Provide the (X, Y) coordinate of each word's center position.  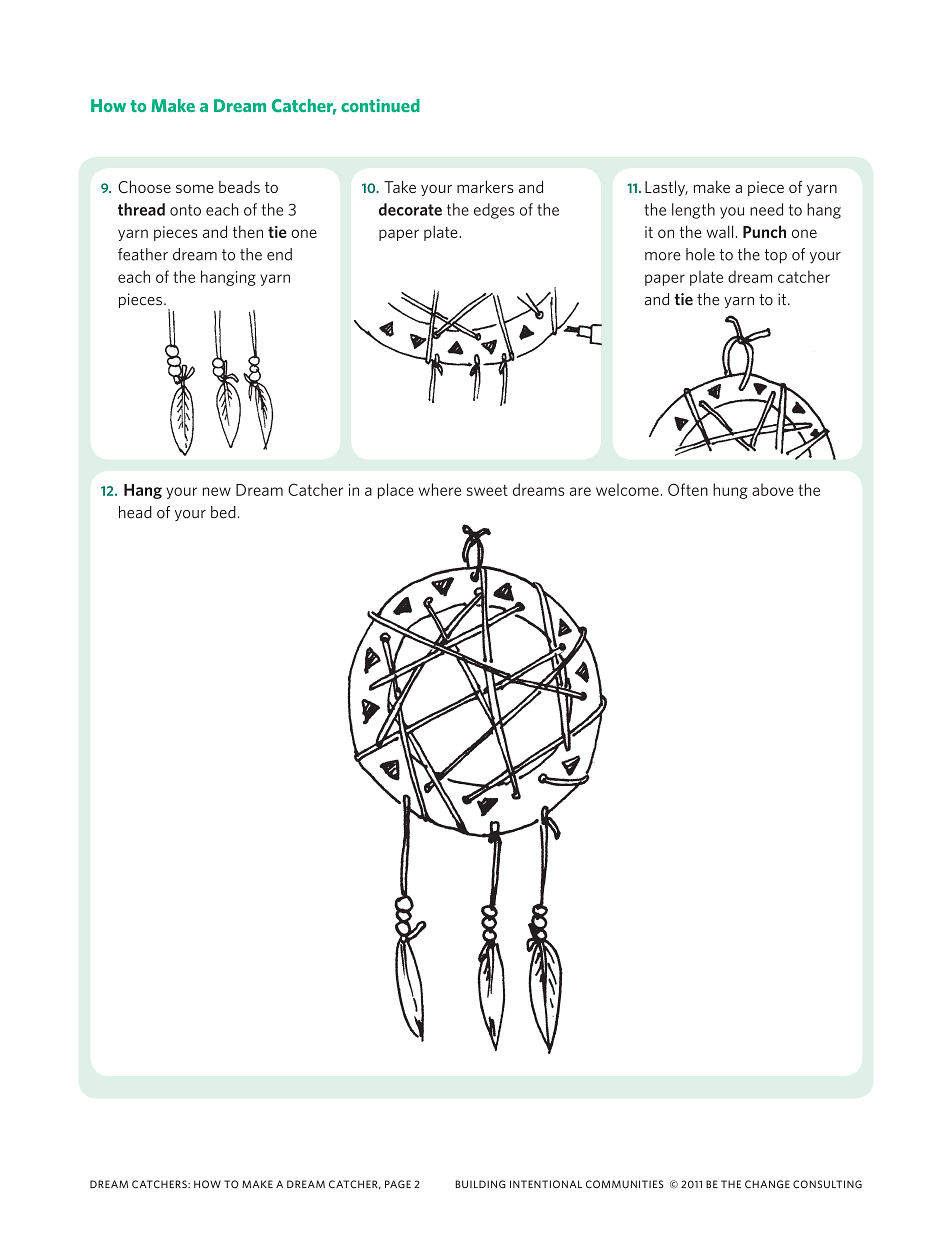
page (398, 1184)
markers (485, 187)
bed (223, 512)
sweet (487, 490)
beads (239, 187)
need (766, 209)
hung (730, 491)
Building (480, 1184)
